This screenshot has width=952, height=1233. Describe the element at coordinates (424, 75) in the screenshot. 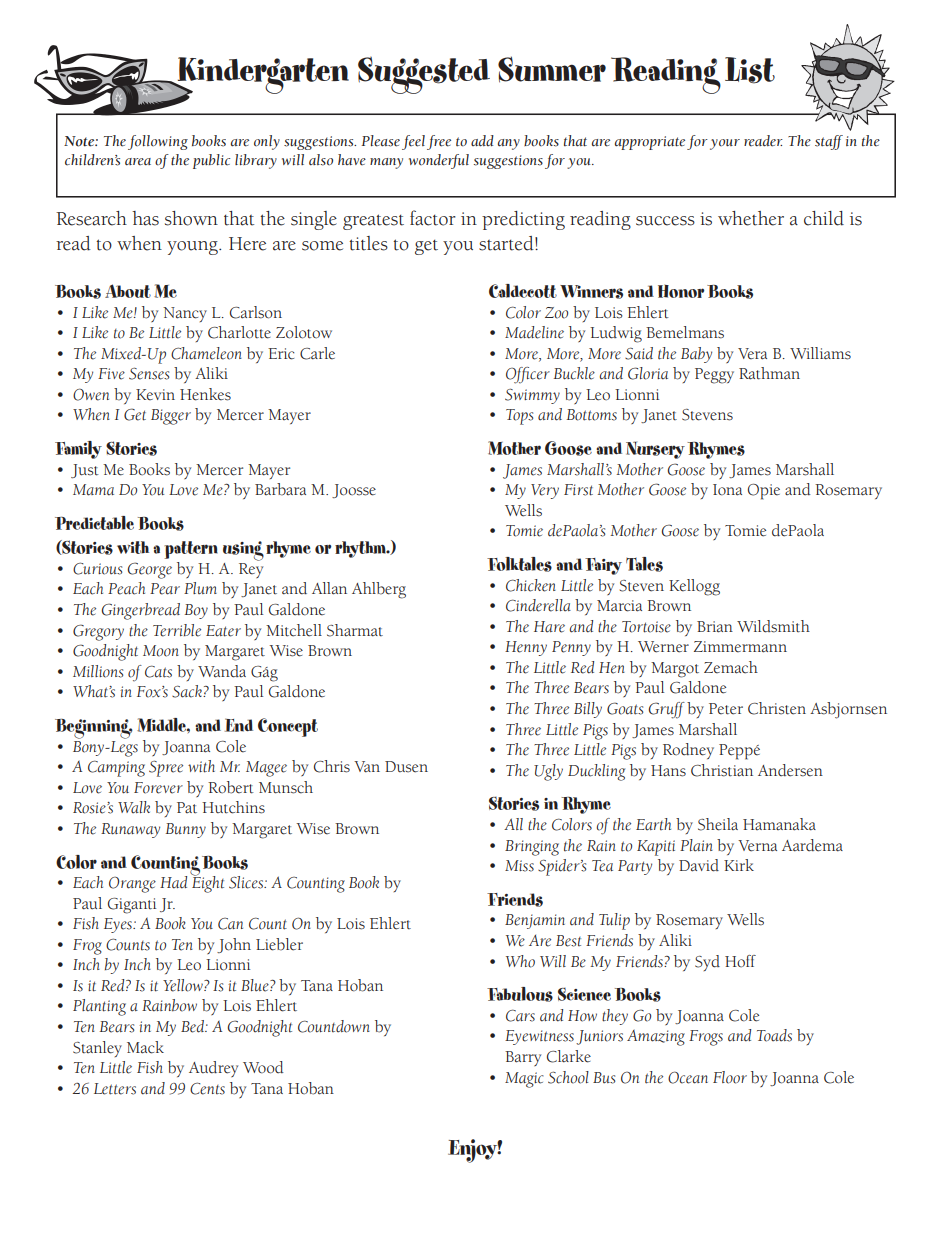

I see `Suggested` at that location.
